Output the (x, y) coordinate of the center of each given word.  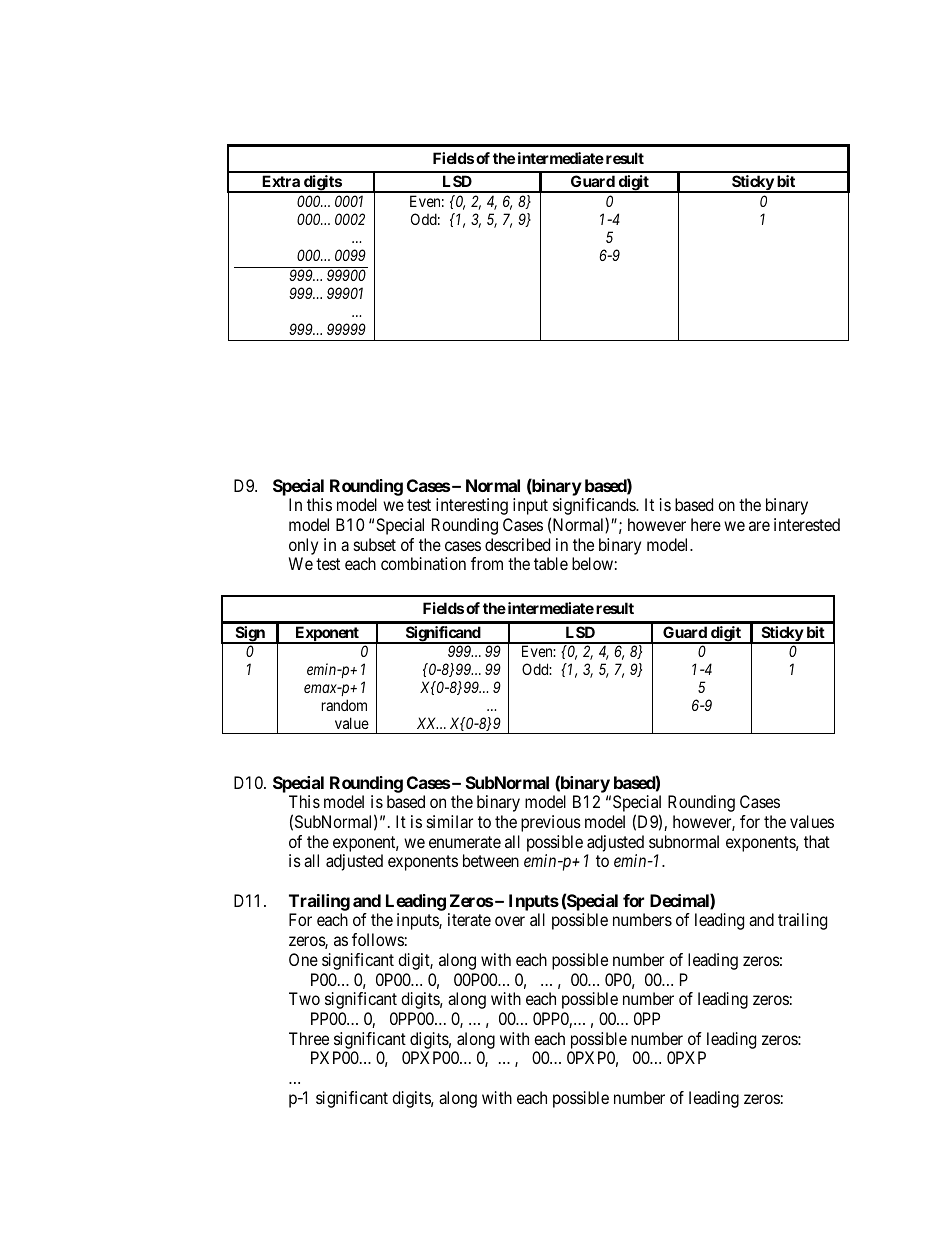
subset (375, 544)
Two (304, 998)
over (510, 921)
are (759, 526)
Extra (281, 181)
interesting (472, 506)
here (706, 524)
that (817, 841)
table (551, 563)
